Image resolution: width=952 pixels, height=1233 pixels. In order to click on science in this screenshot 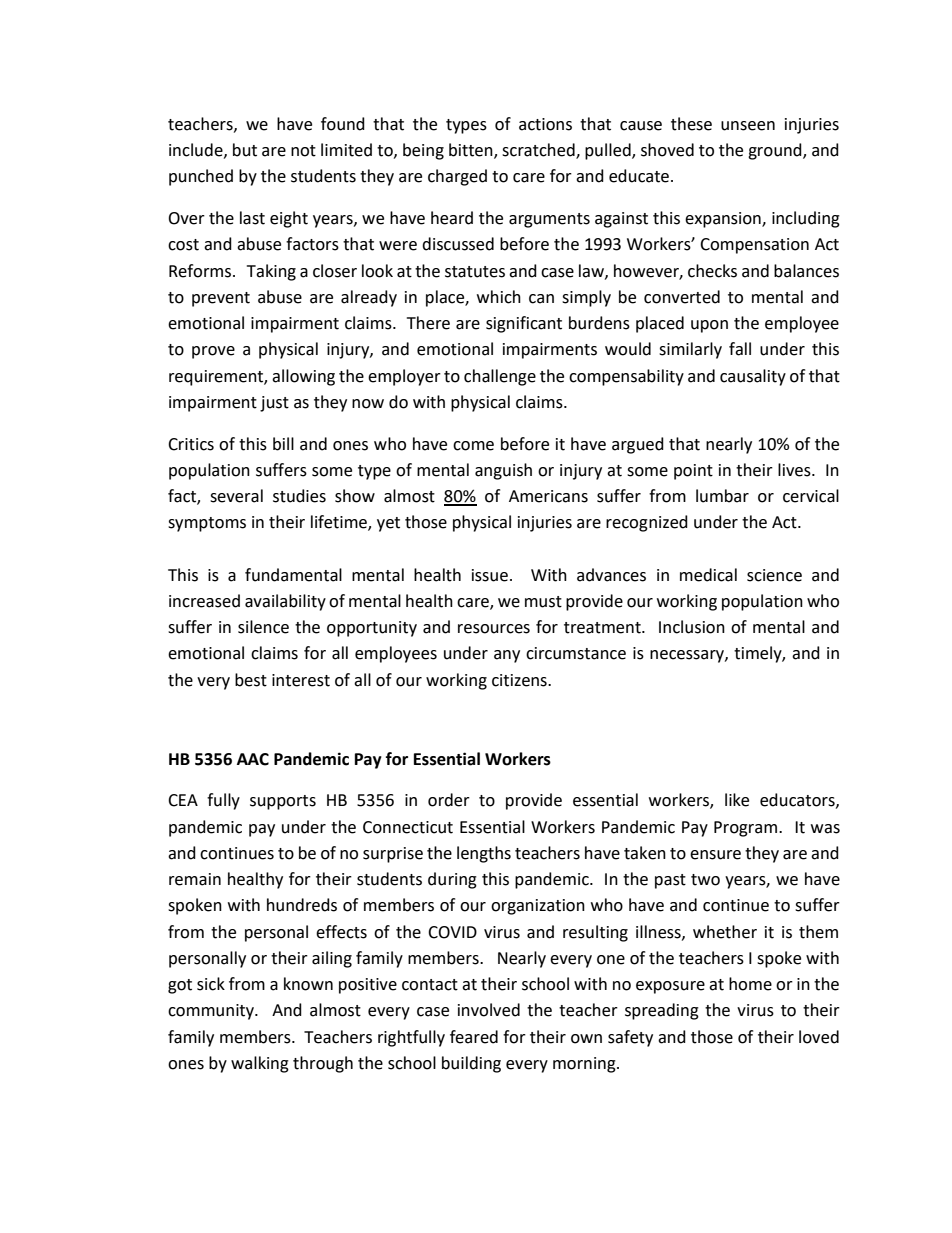, I will do `click(774, 575)`.
